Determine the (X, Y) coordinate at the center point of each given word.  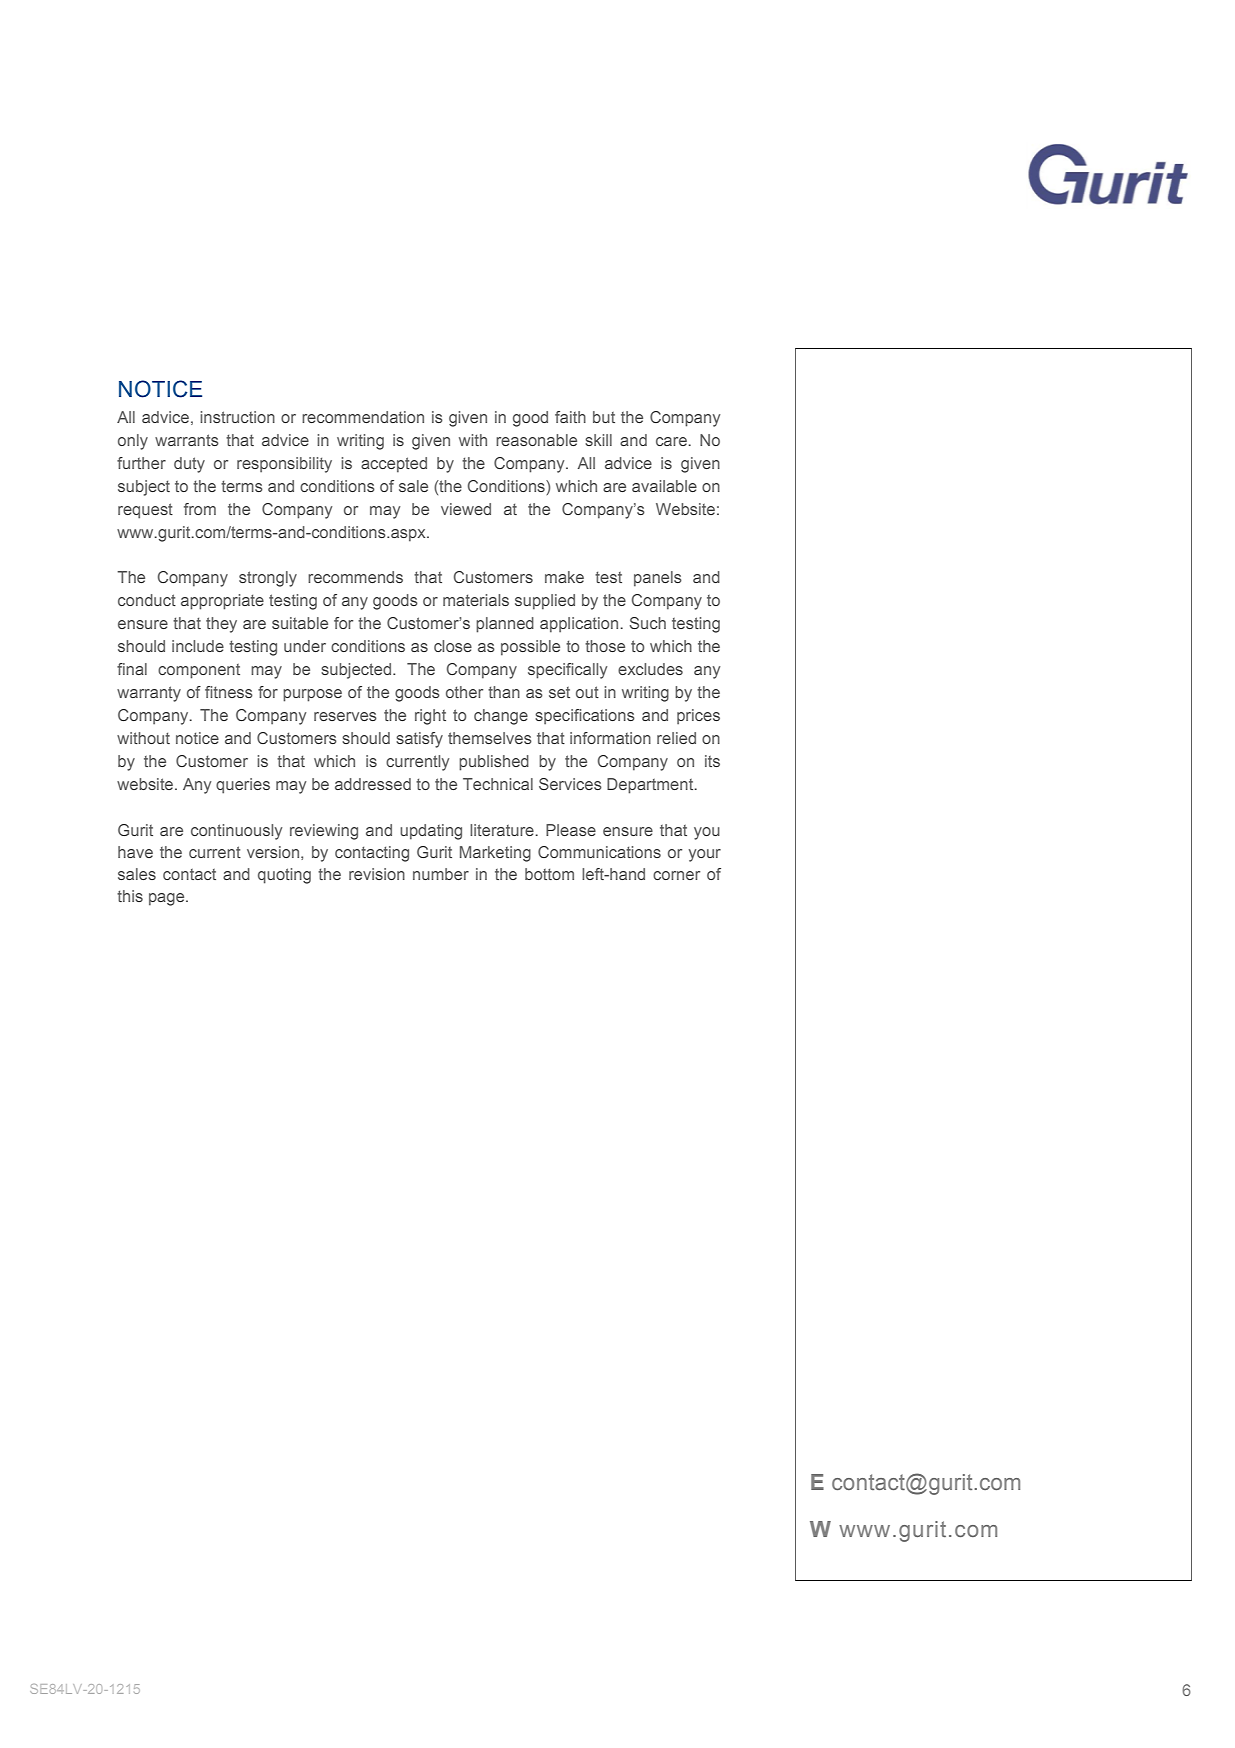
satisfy (419, 740)
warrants (187, 440)
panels (658, 579)
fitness (229, 692)
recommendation (363, 417)
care (671, 441)
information (610, 738)
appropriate (222, 602)
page (168, 899)
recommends (355, 577)
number (441, 874)
